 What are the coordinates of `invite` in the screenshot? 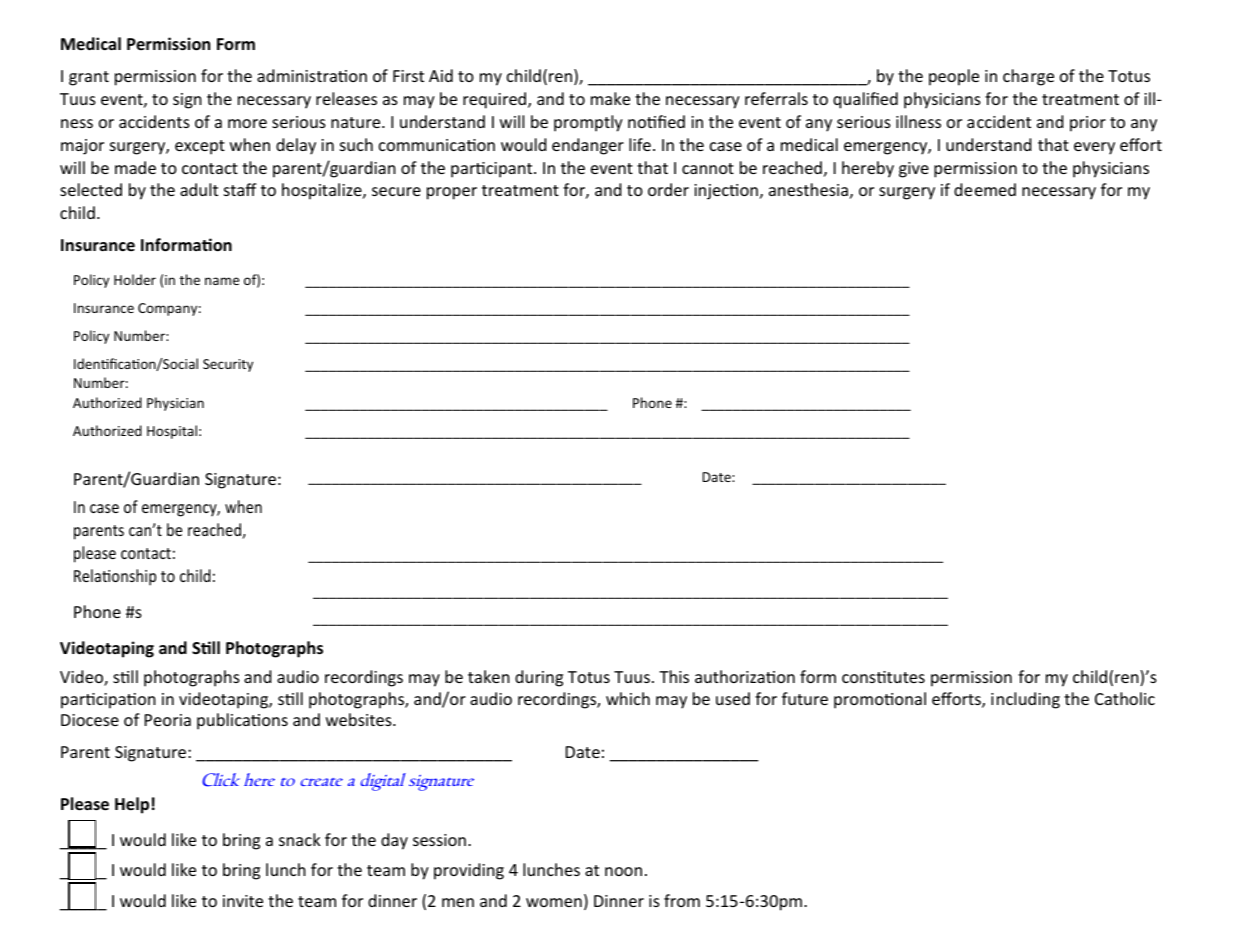 It's located at (243, 901).
